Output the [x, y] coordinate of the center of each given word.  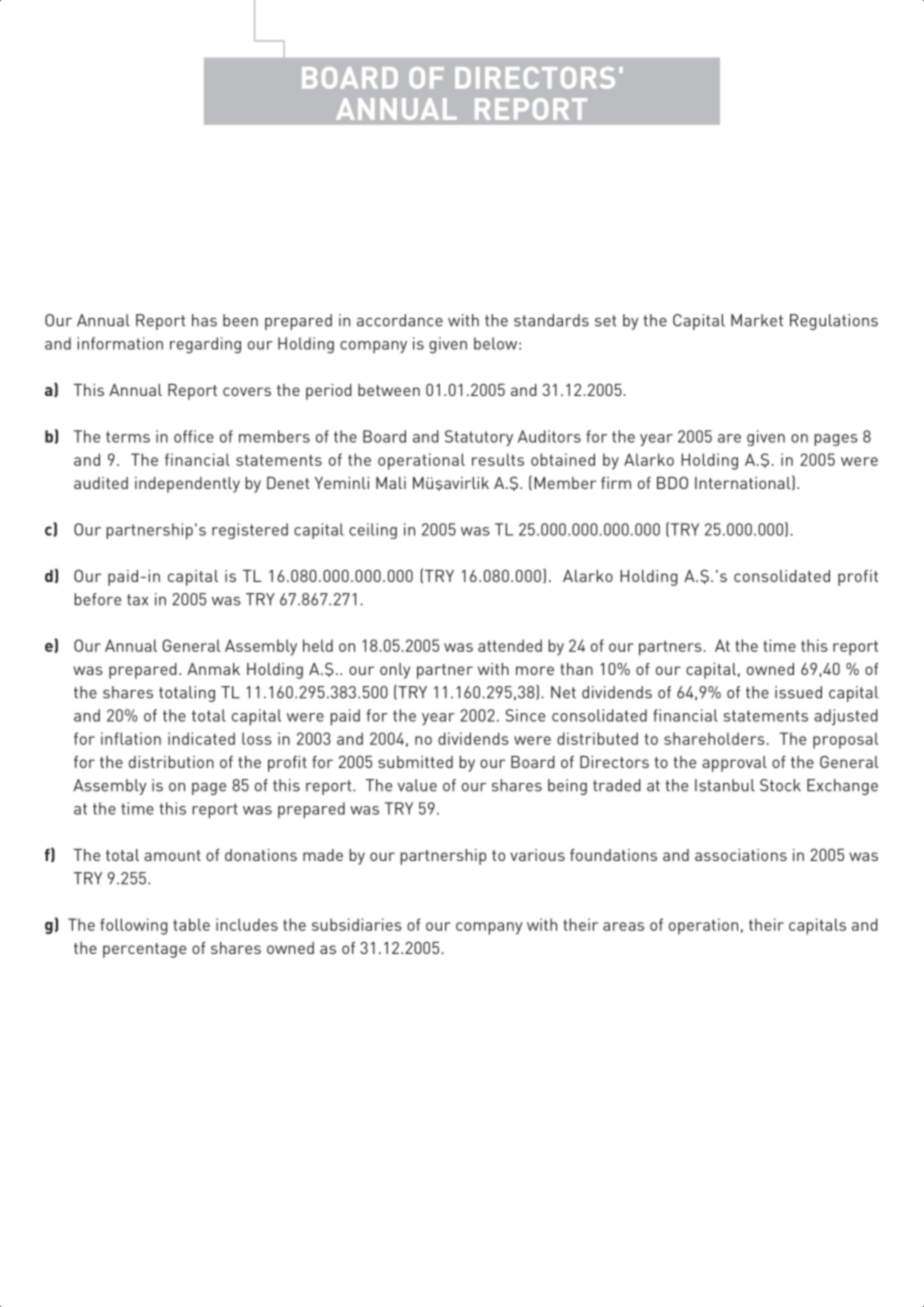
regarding [205, 345]
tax [137, 600]
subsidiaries [357, 924]
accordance [400, 320]
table [191, 924]
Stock [780, 785]
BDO [672, 483]
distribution [171, 762]
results [498, 459]
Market [757, 320]
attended [510, 645]
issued [798, 692]
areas [623, 926]
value [417, 785]
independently [187, 485]
